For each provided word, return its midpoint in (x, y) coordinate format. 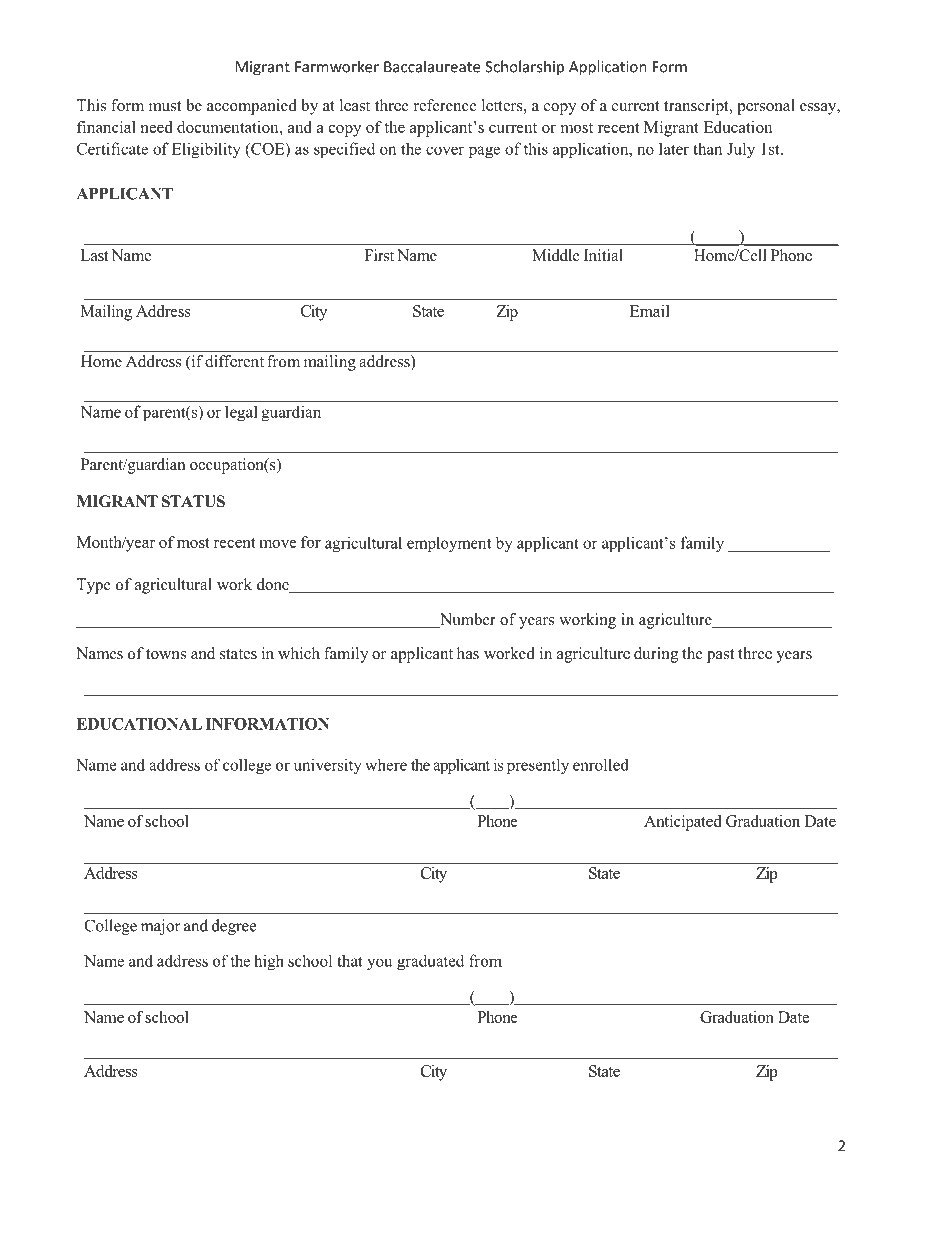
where (386, 764)
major (161, 927)
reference (445, 105)
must (165, 106)
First (379, 255)
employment (449, 544)
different (234, 361)
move (278, 544)
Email (650, 311)
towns (166, 654)
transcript (697, 107)
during (656, 655)
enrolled (601, 764)
